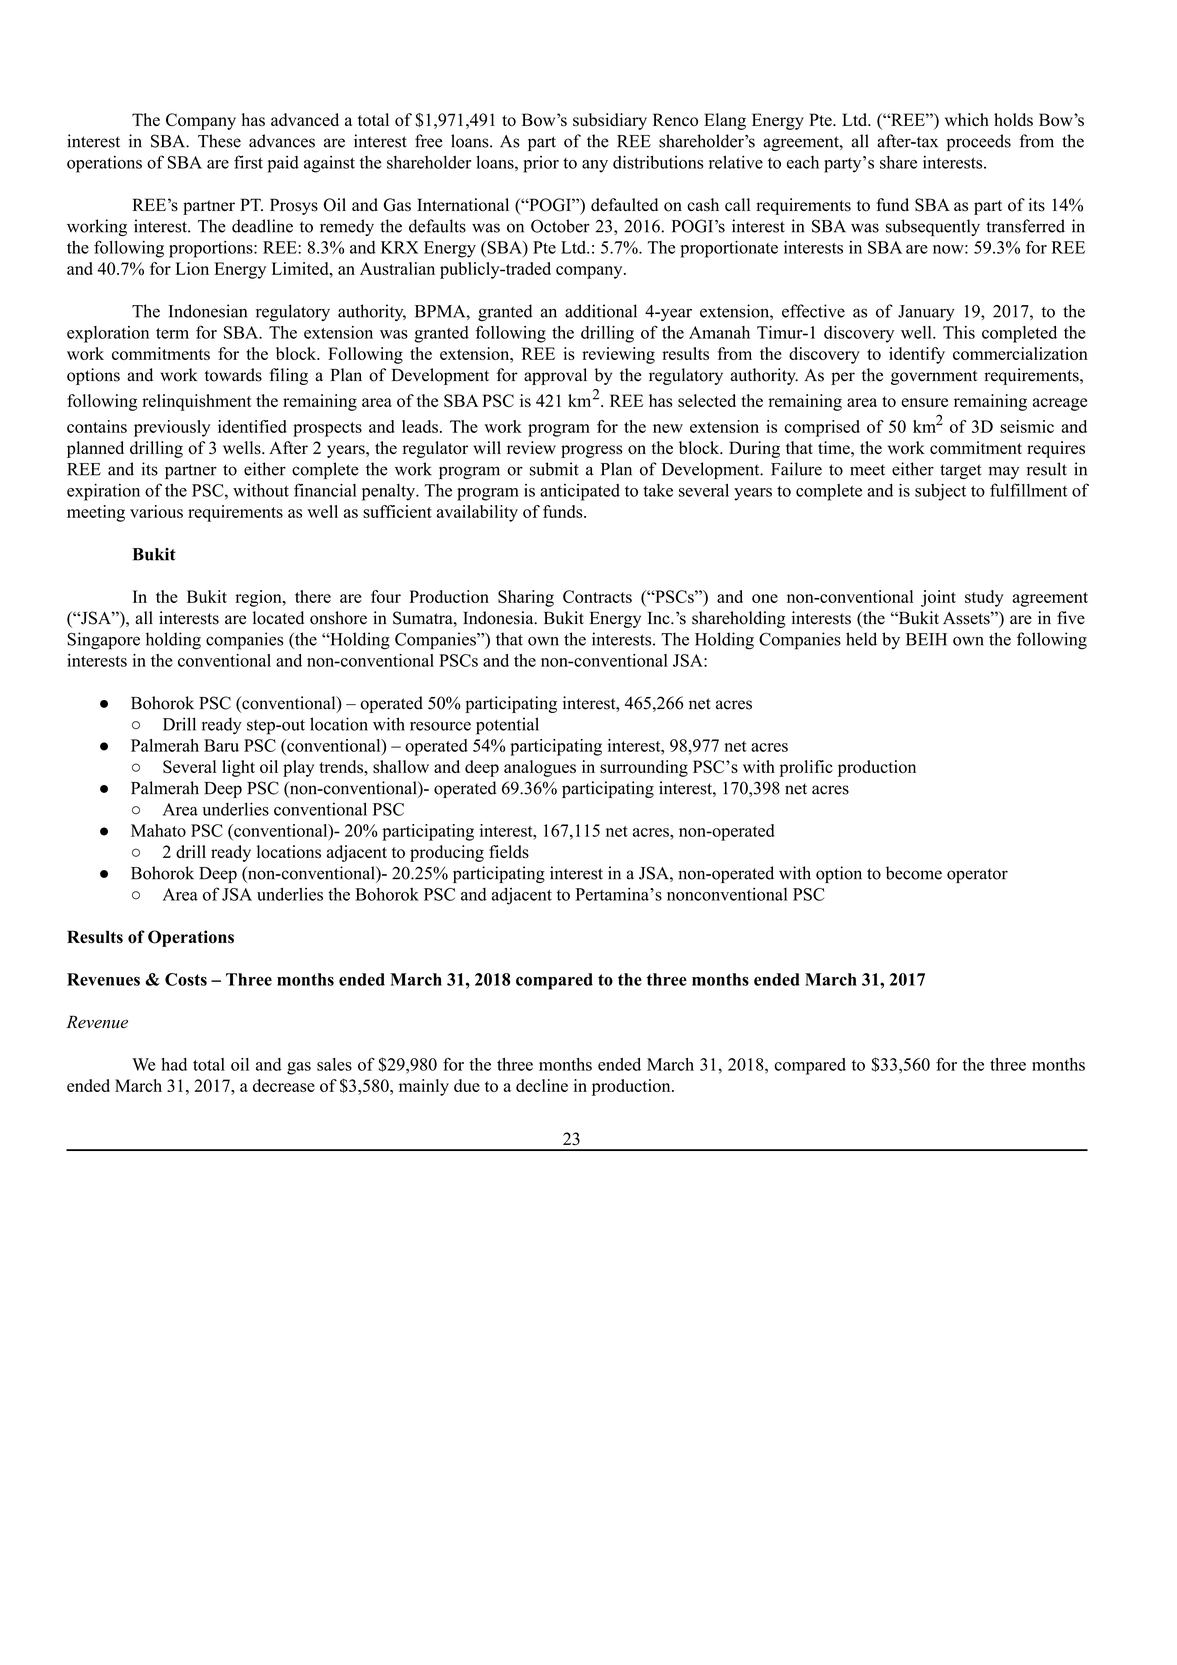 Image resolution: width=1177 pixels, height=1665 pixels. Describe the element at coordinates (219, 141) in the document. I see `These` at that location.
